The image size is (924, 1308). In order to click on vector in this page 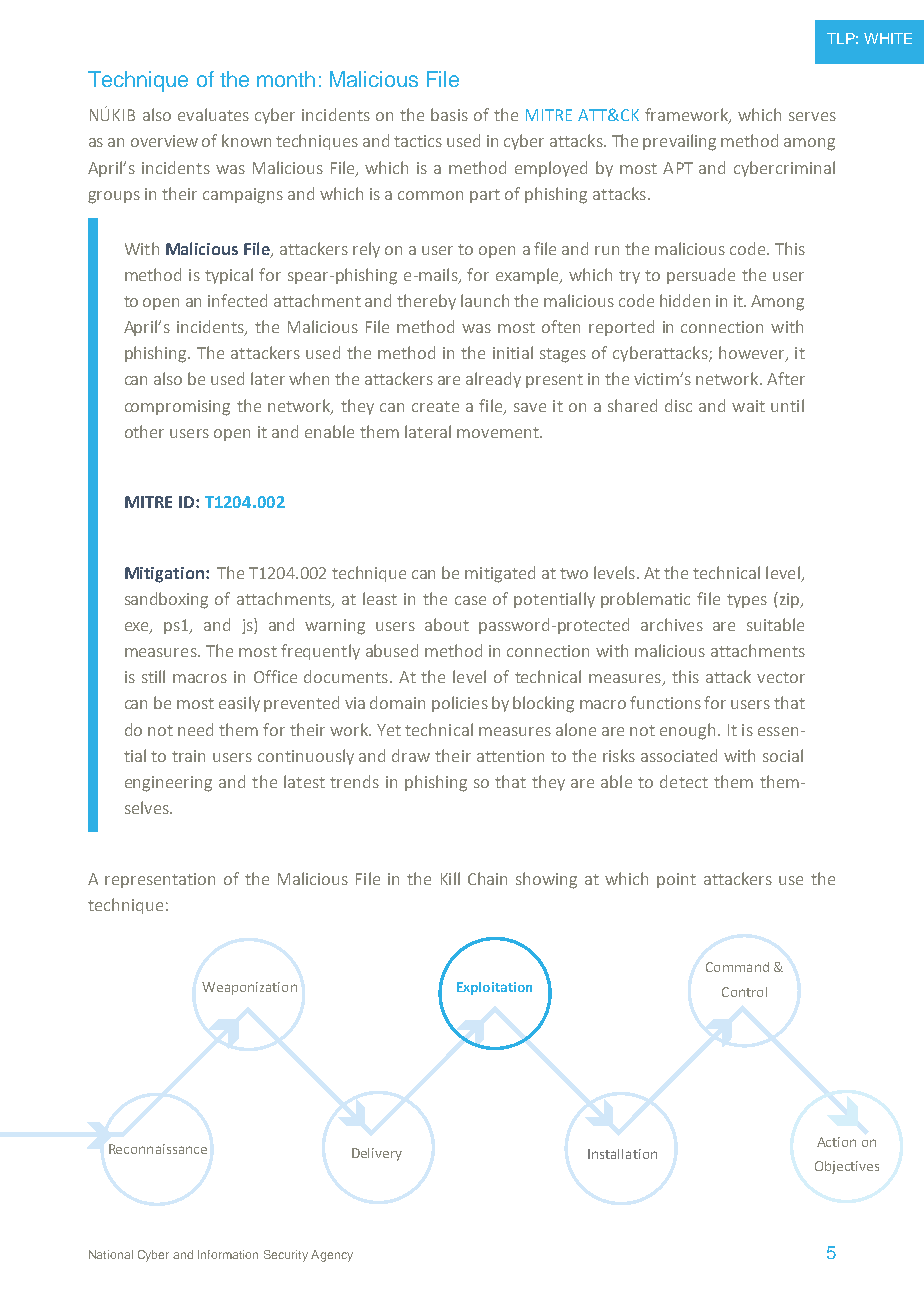, I will do `click(781, 677)`.
